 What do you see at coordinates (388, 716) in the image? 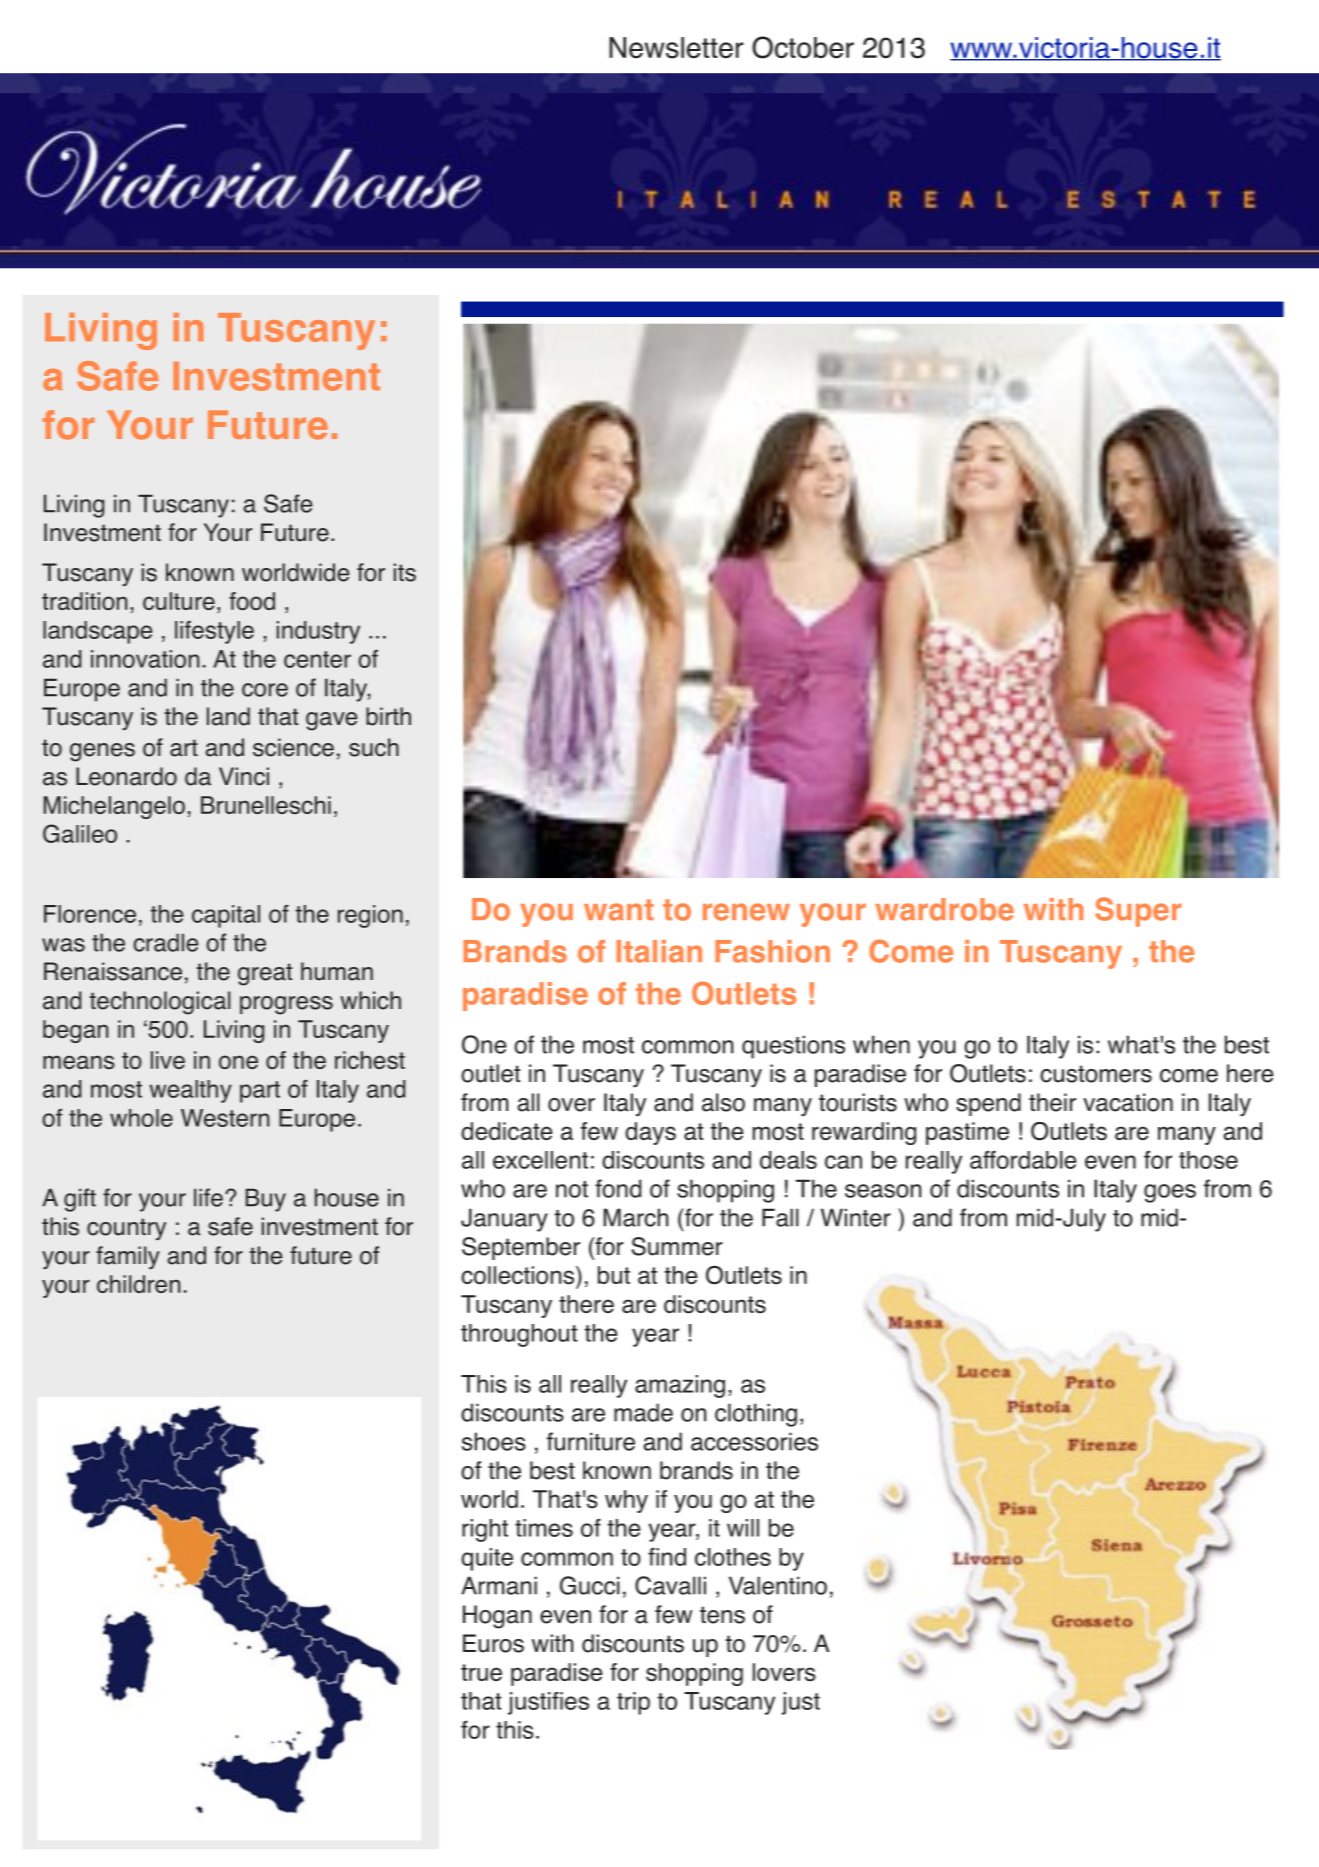
I see `birth` at bounding box center [388, 716].
